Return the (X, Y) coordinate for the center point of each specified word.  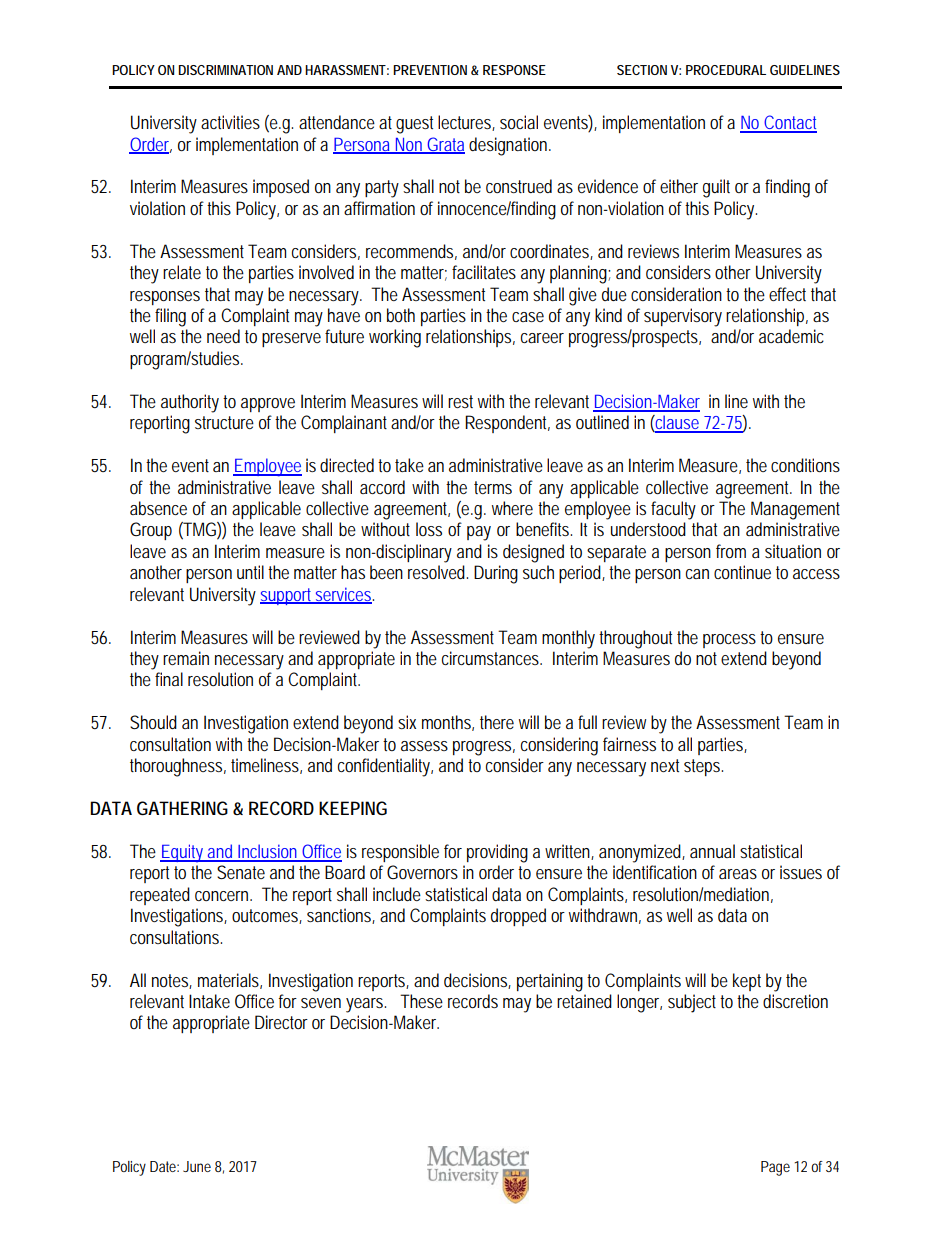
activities (230, 122)
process (729, 641)
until (250, 572)
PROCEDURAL (726, 70)
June (197, 1166)
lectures (466, 123)
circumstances (492, 658)
